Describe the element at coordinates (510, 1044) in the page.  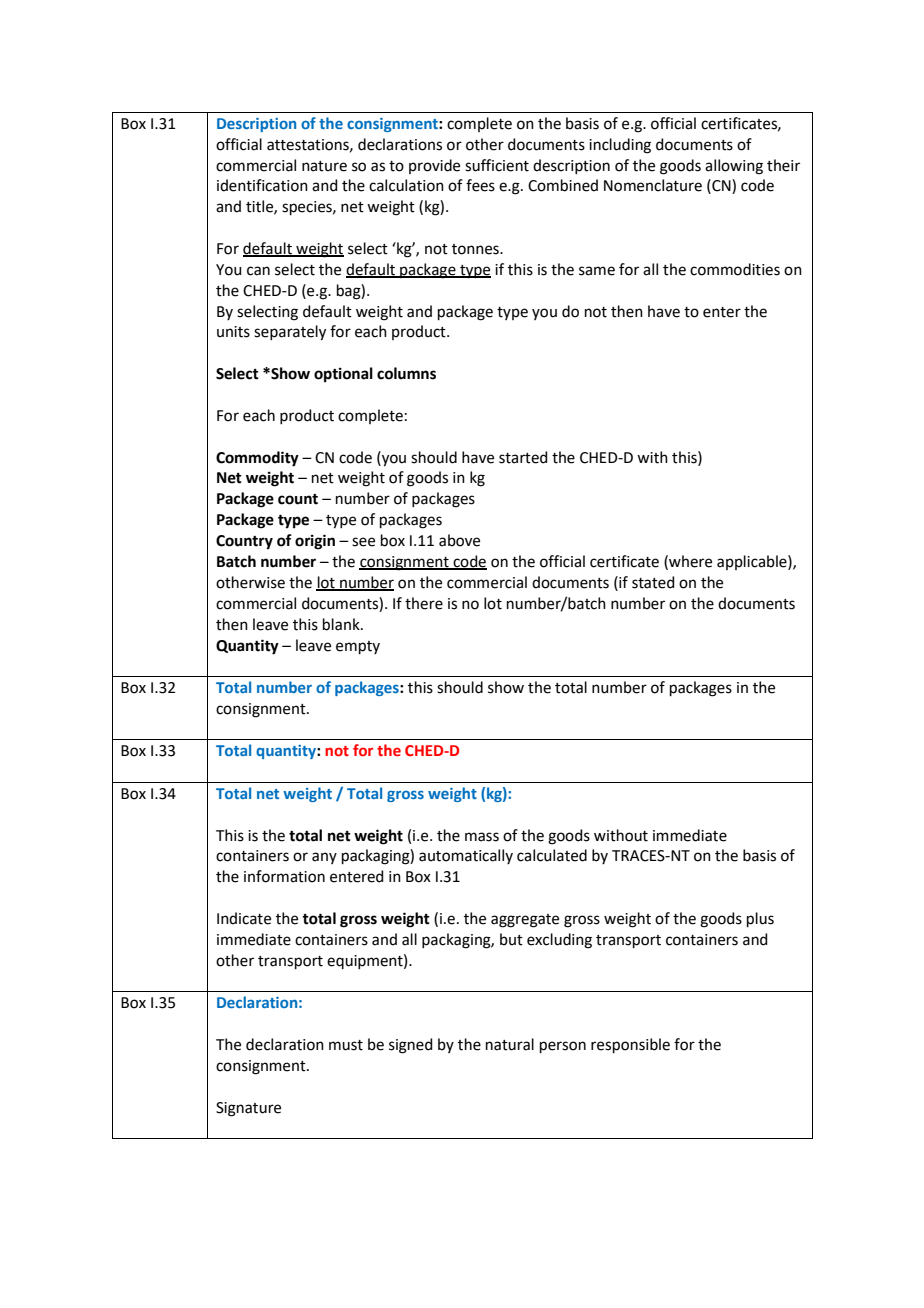
I see `natural` at that location.
